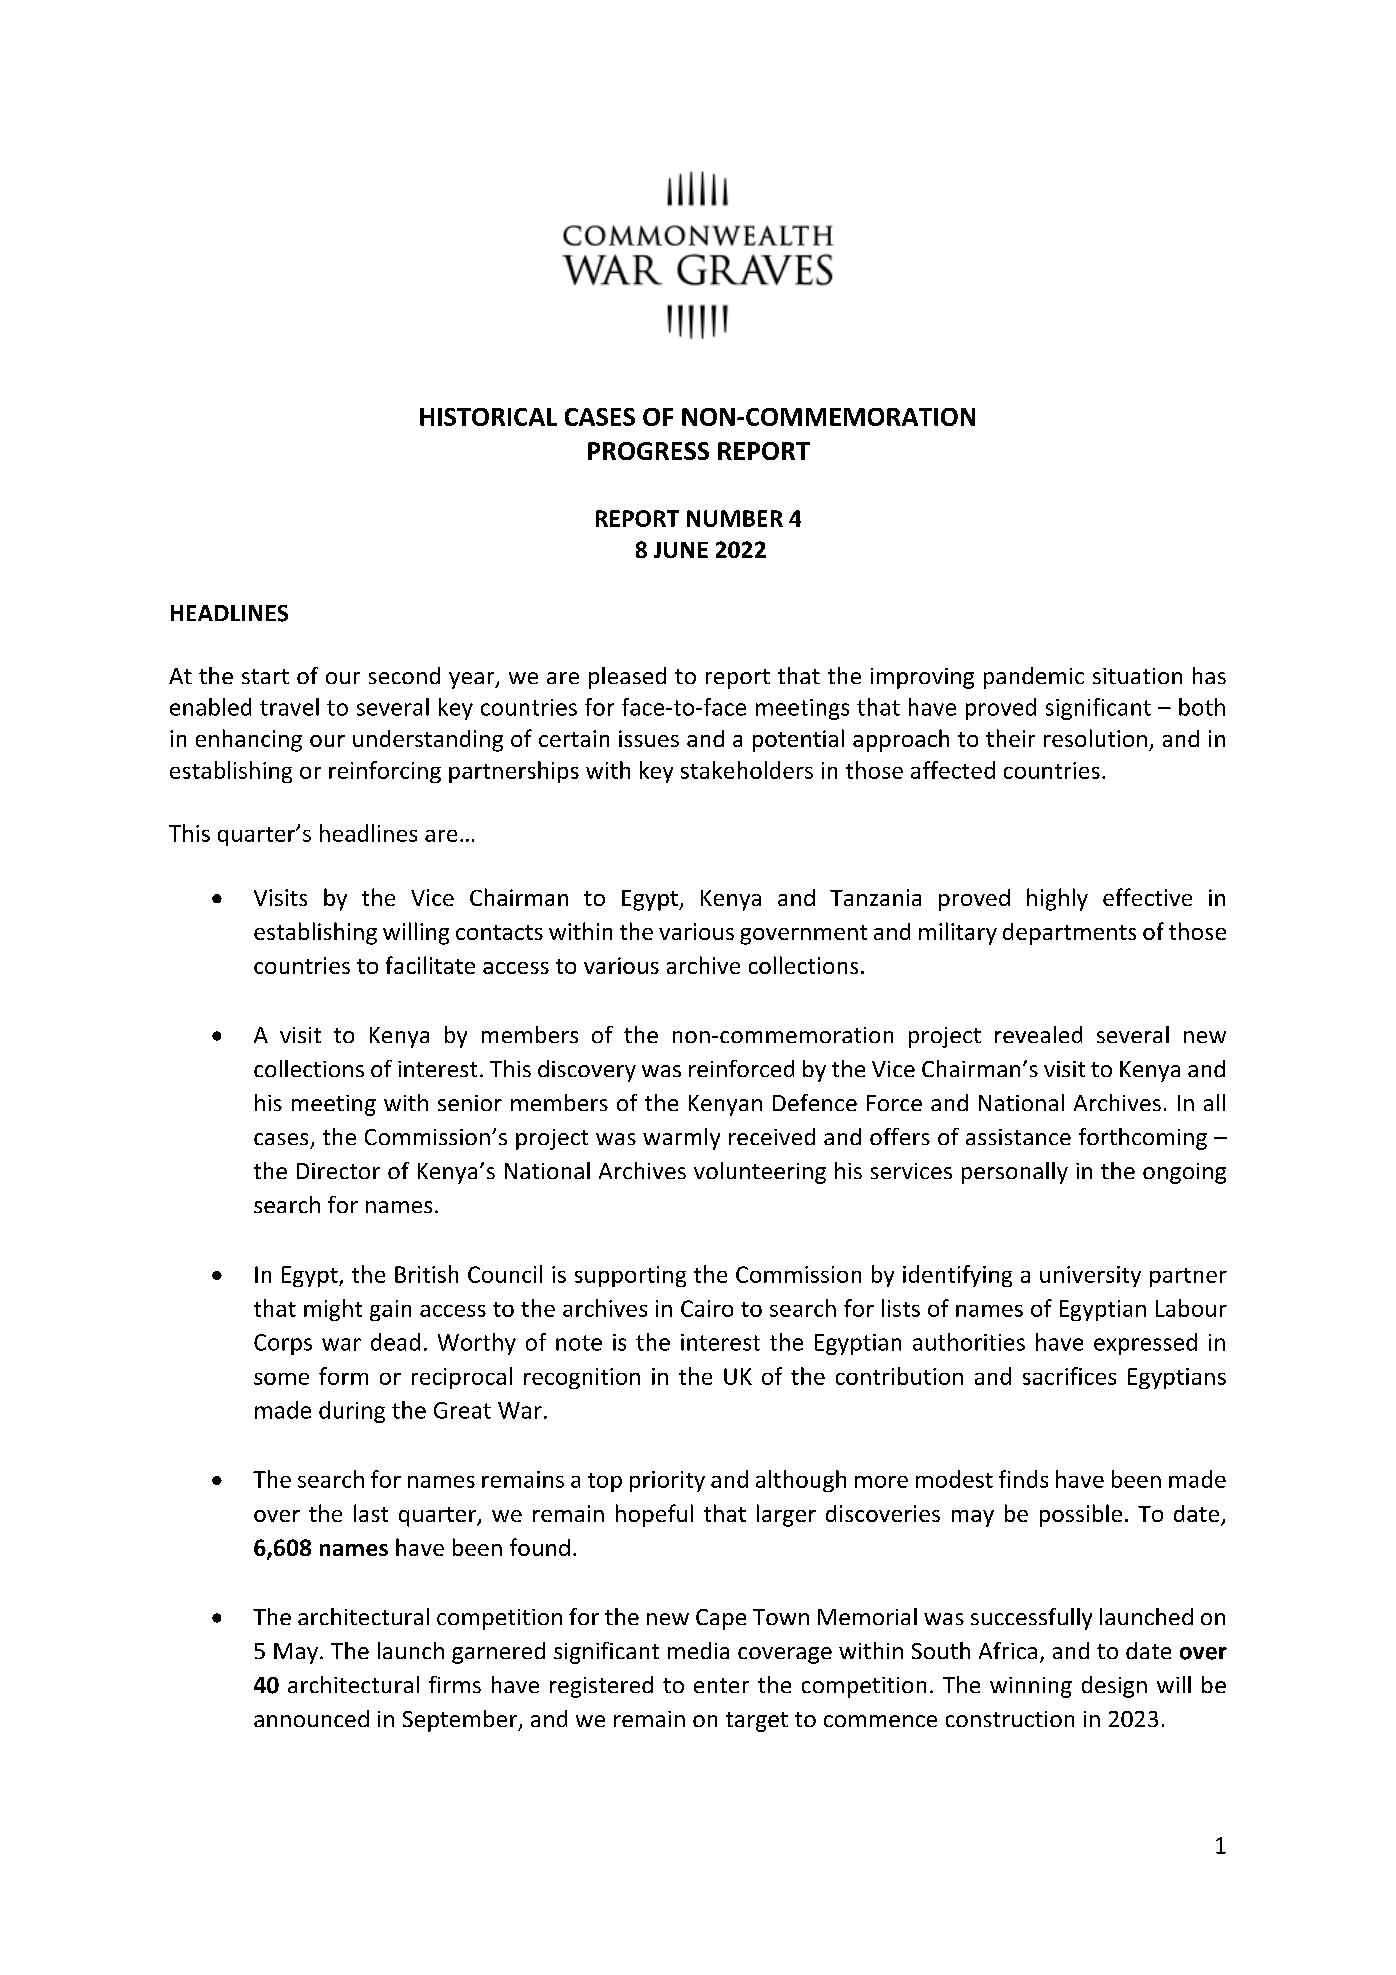  Describe the element at coordinates (760, 1173) in the image. I see `volunteering` at that location.
